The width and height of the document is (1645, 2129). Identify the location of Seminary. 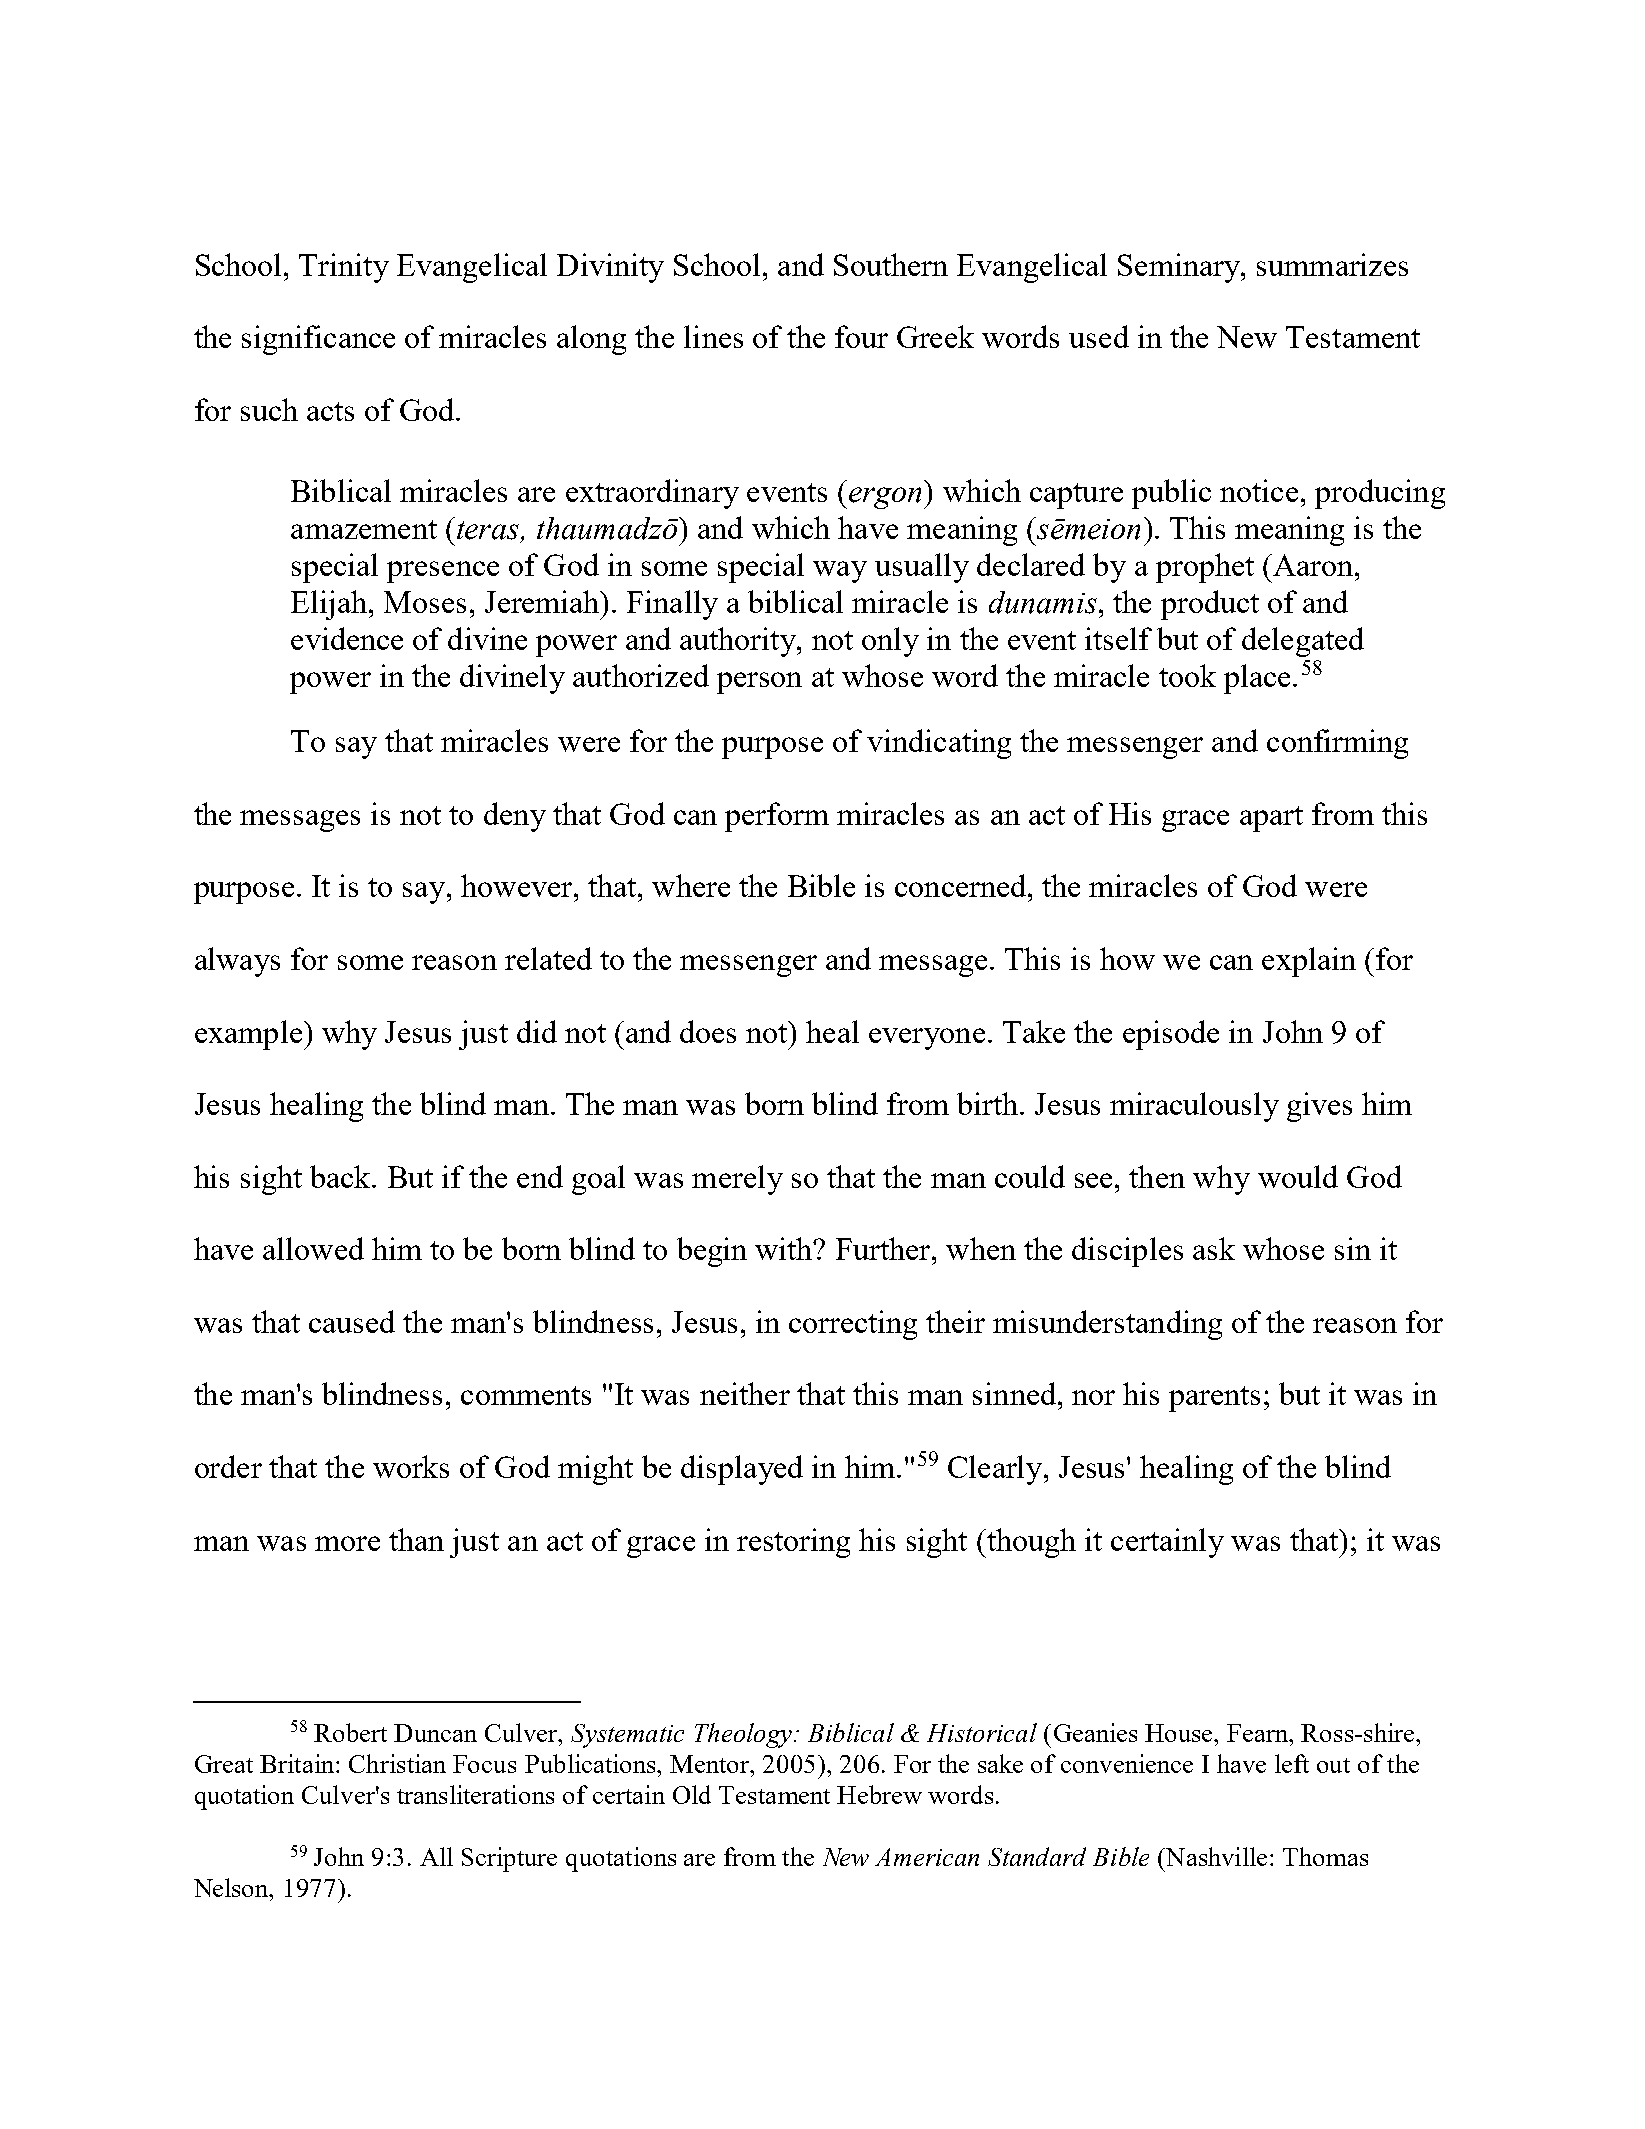
(1180, 268).
